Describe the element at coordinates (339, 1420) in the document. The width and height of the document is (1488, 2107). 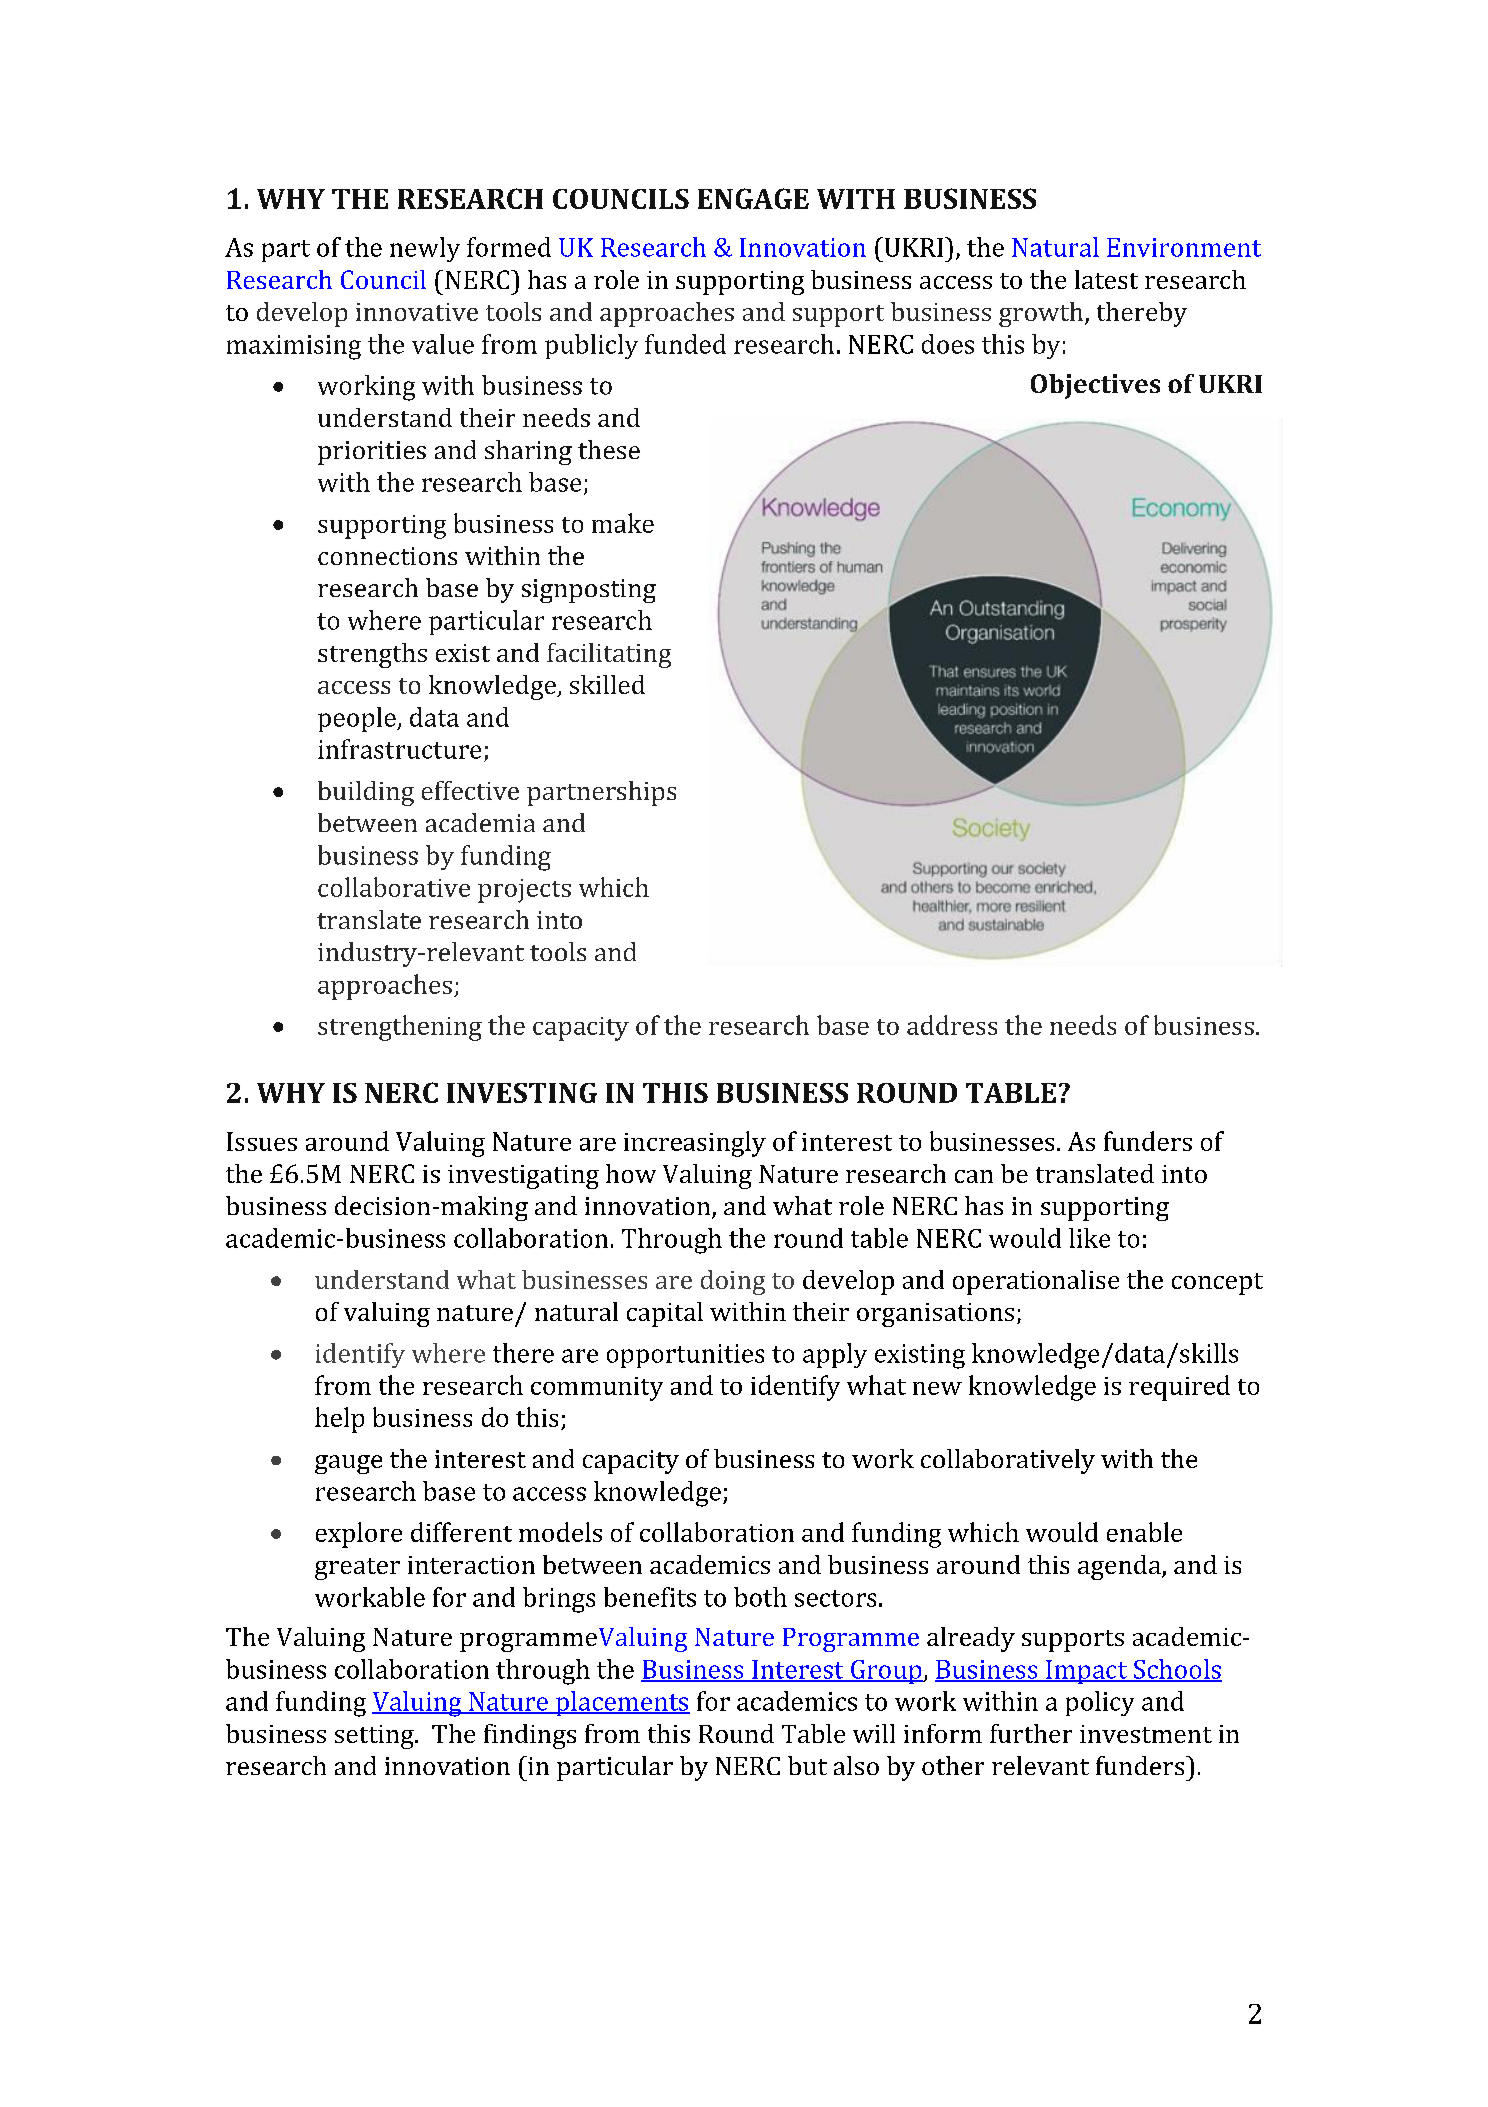
I see `help` at that location.
